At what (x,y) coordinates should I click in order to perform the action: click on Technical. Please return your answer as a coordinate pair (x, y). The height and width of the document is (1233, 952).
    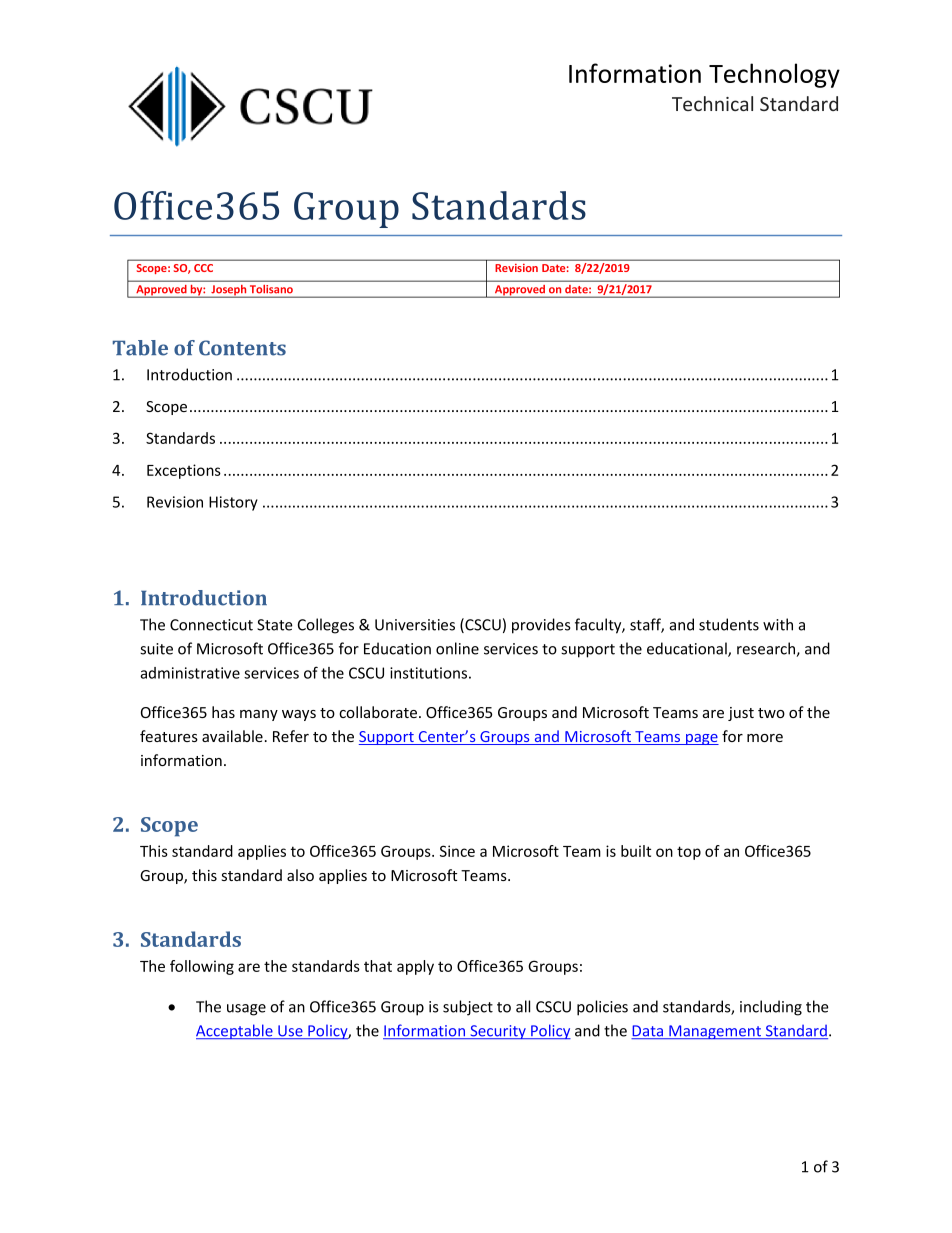
    Looking at the image, I should click on (712, 103).
